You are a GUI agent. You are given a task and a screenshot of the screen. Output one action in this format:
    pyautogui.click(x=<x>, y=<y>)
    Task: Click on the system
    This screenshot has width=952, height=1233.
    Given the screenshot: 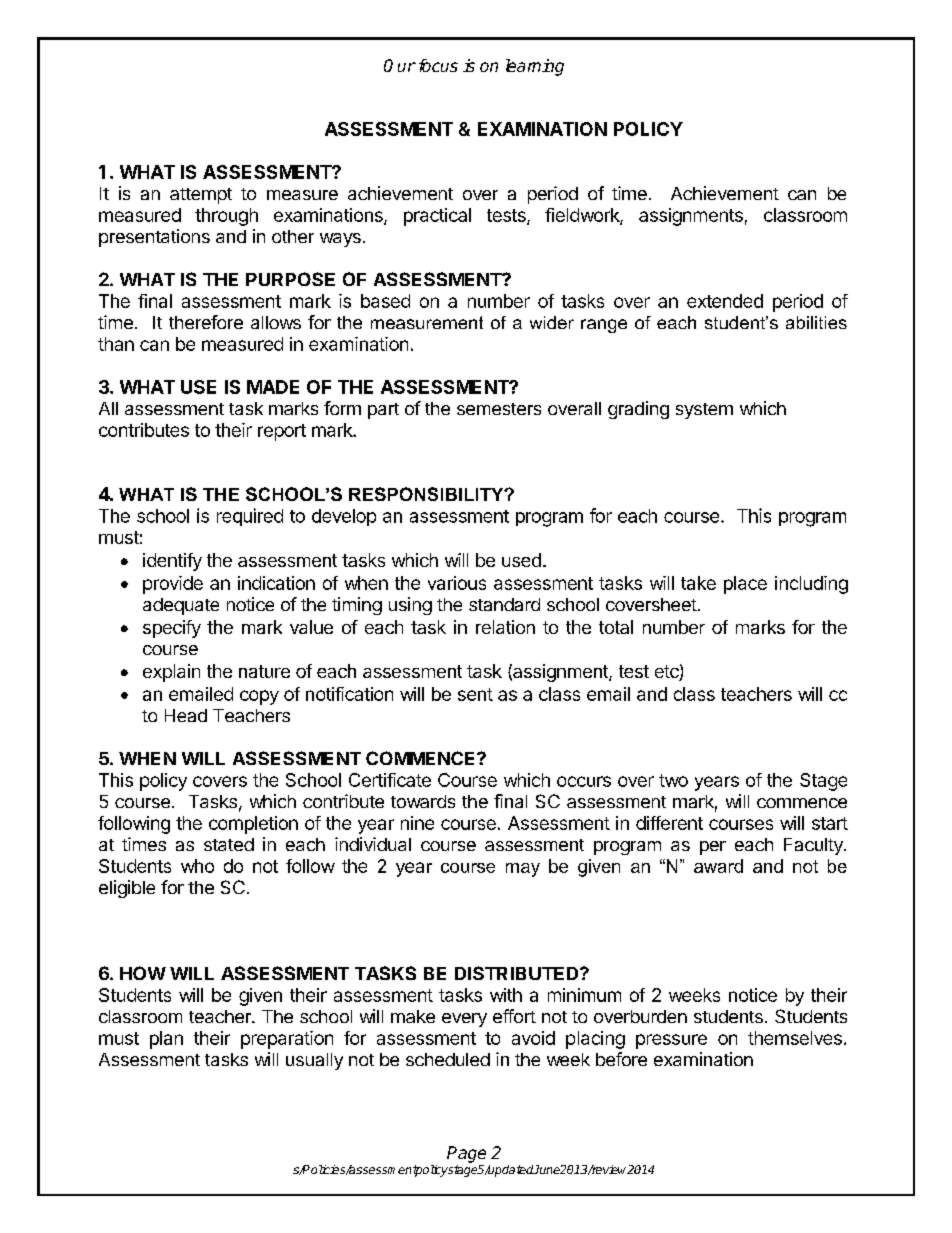 What is the action you would take?
    pyautogui.click(x=704, y=411)
